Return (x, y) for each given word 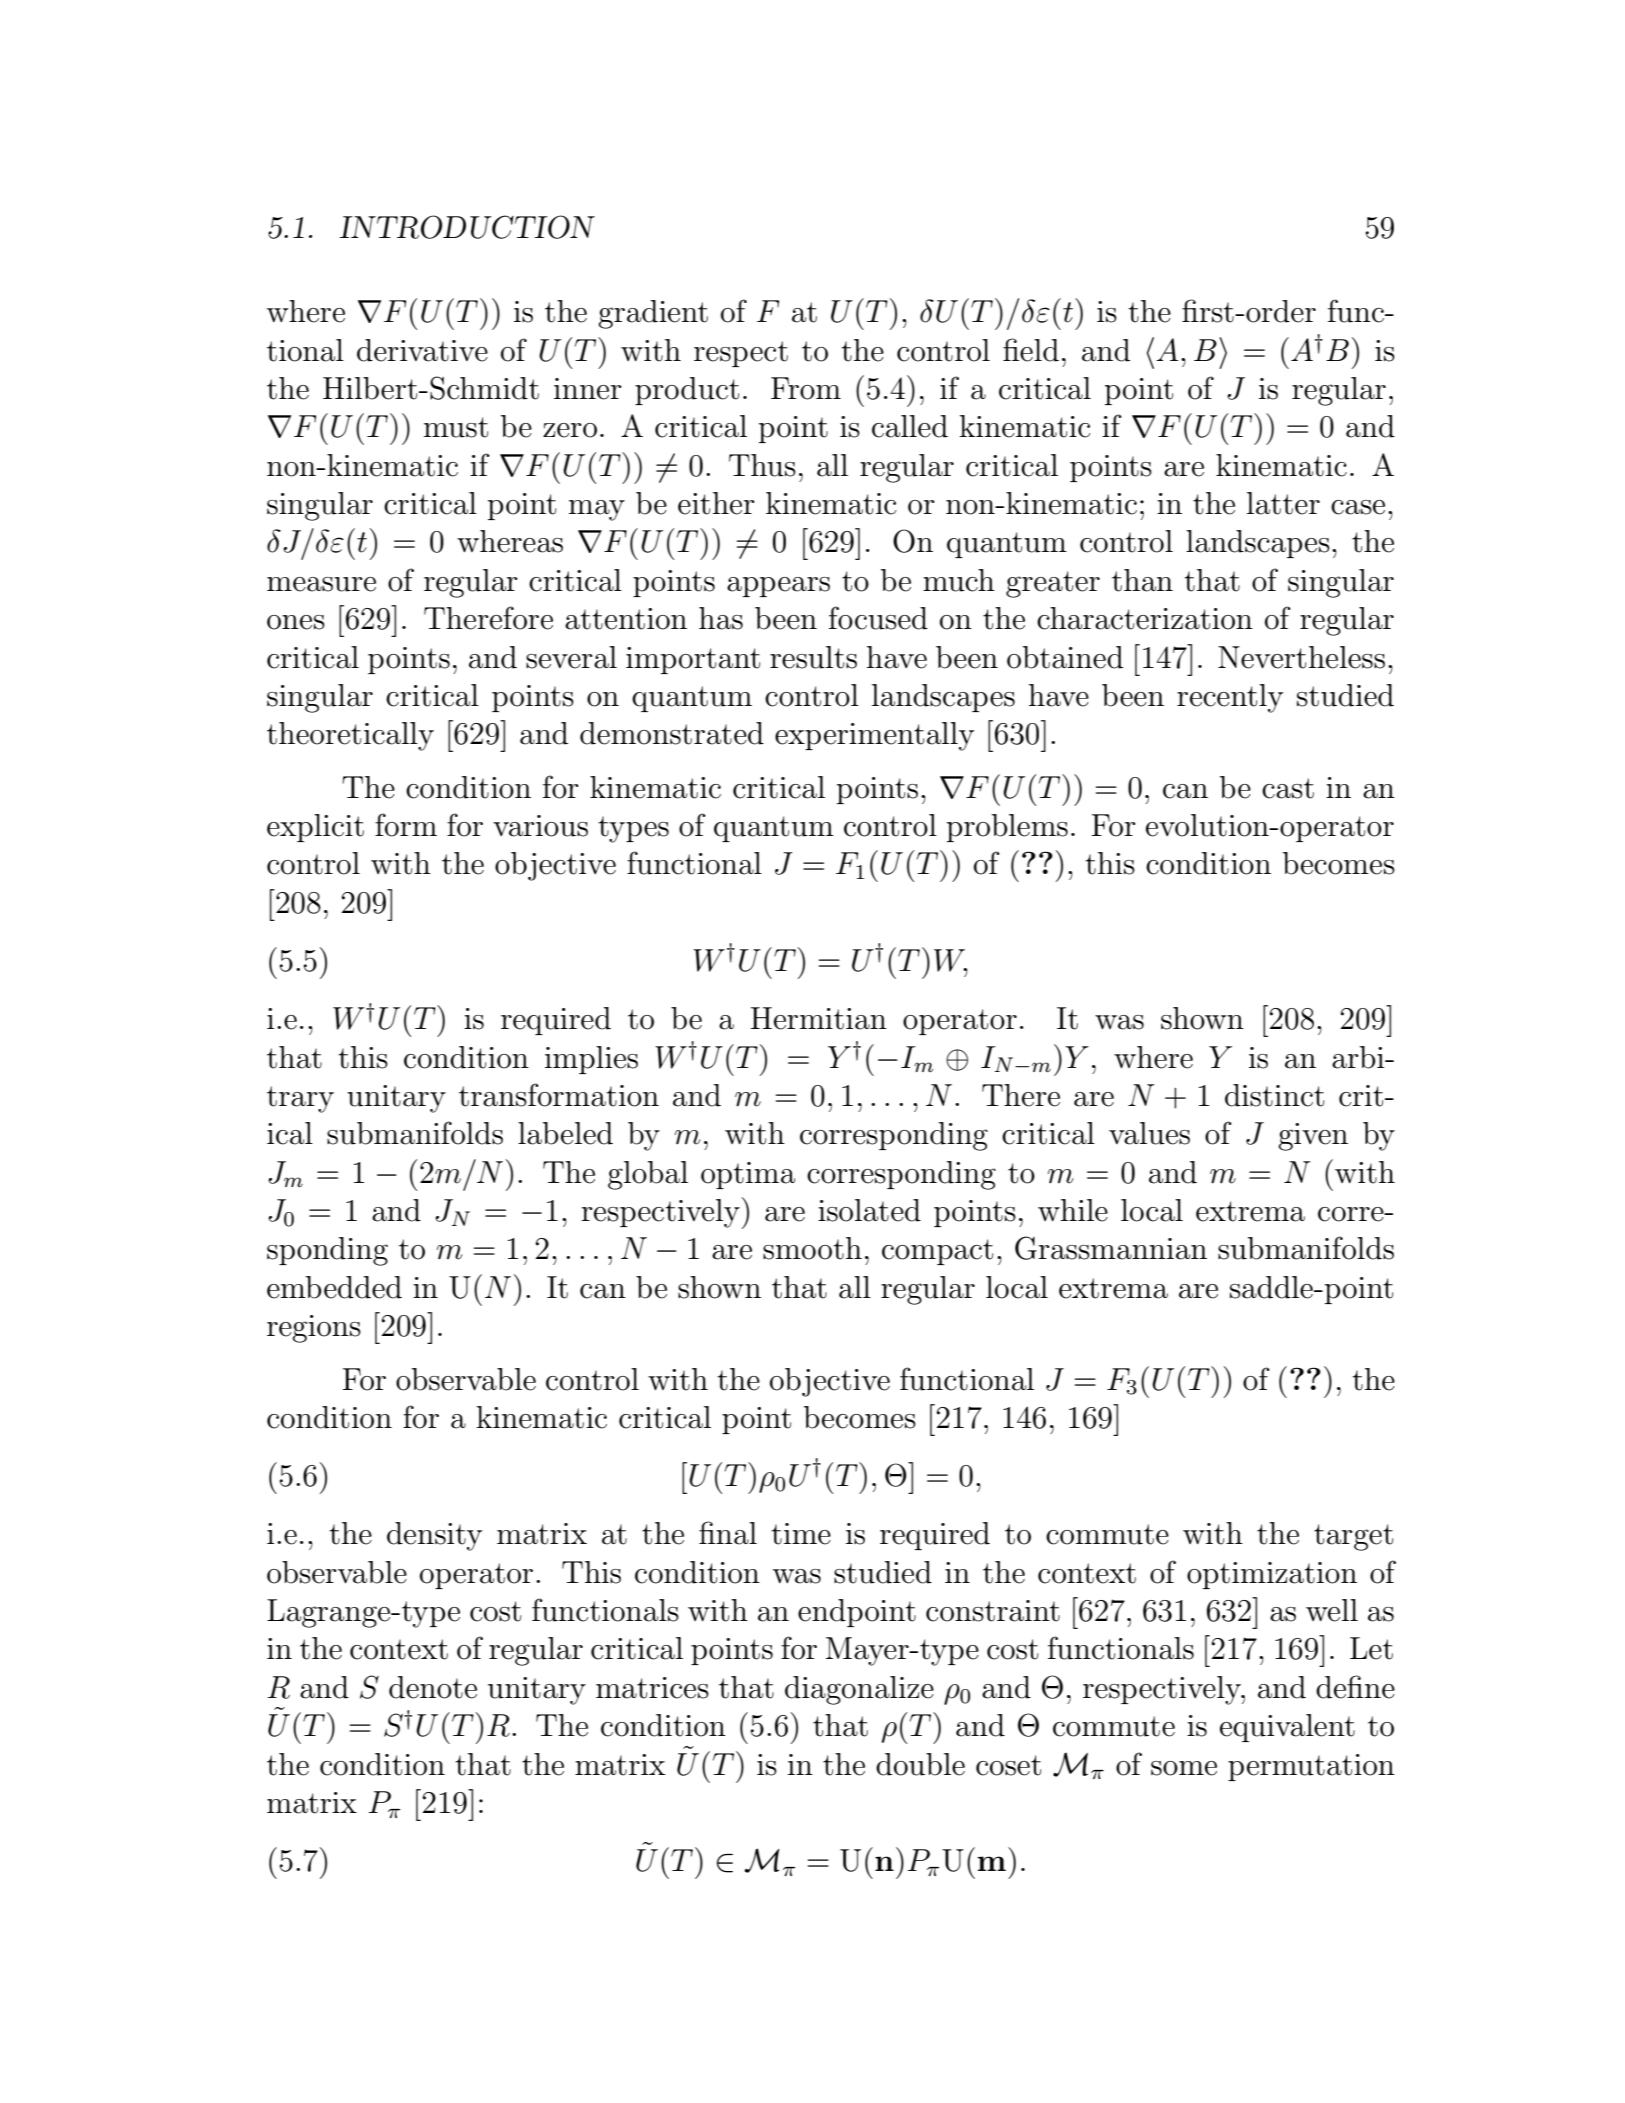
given (1313, 1137)
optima (748, 1175)
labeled (565, 1133)
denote (433, 1687)
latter (1283, 503)
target (1353, 1537)
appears (778, 587)
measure (321, 584)
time (801, 1534)
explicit (315, 828)
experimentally (874, 736)
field (1031, 350)
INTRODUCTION (467, 227)
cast (1288, 788)
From (806, 388)
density (434, 1536)
